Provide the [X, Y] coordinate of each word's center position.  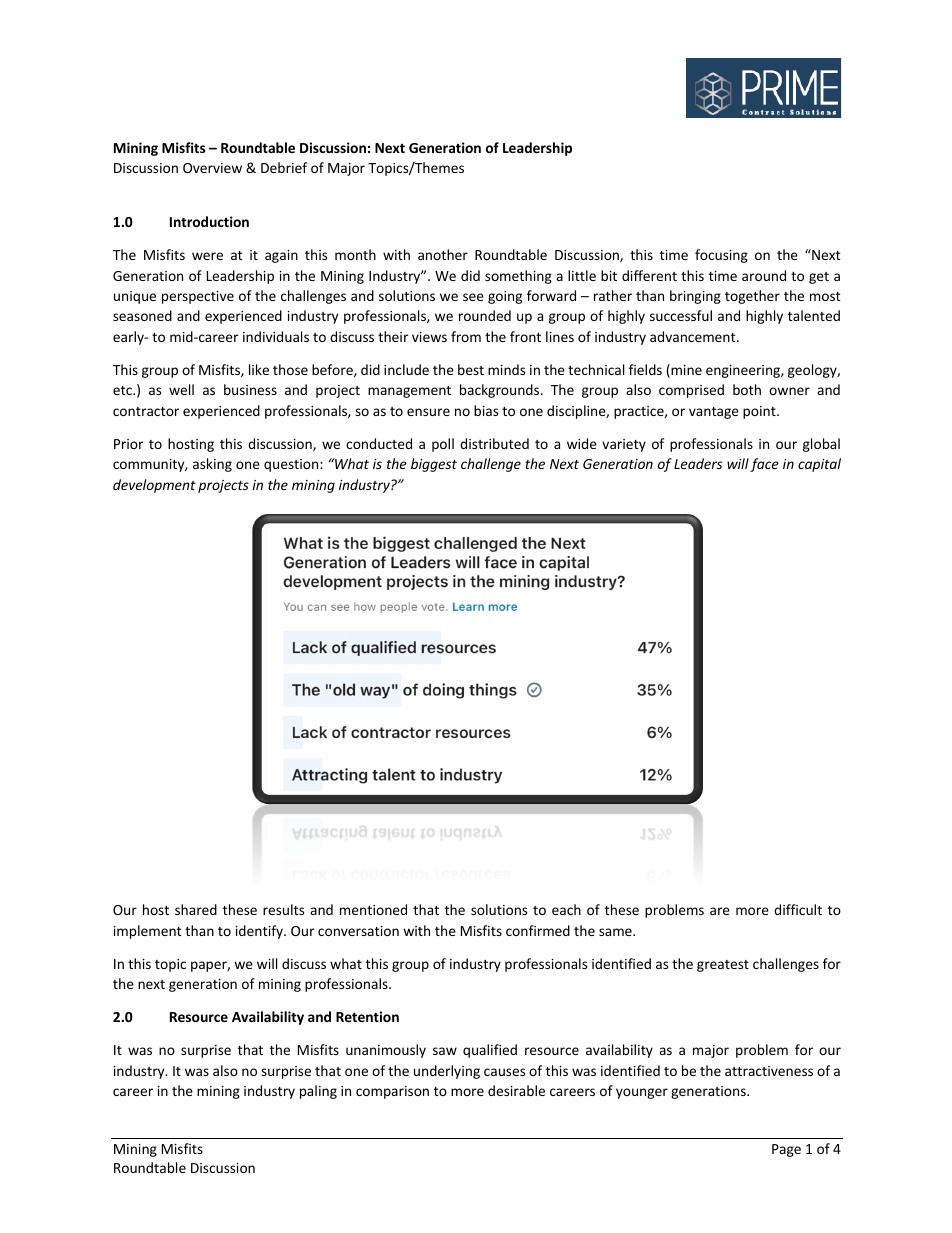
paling [318, 1092]
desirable [516, 1090]
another [443, 254]
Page [786, 1150]
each [566, 909]
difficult [798, 909]
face [764, 465]
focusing [721, 256]
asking [212, 465]
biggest [434, 465]
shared [196, 909]
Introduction [209, 221]
